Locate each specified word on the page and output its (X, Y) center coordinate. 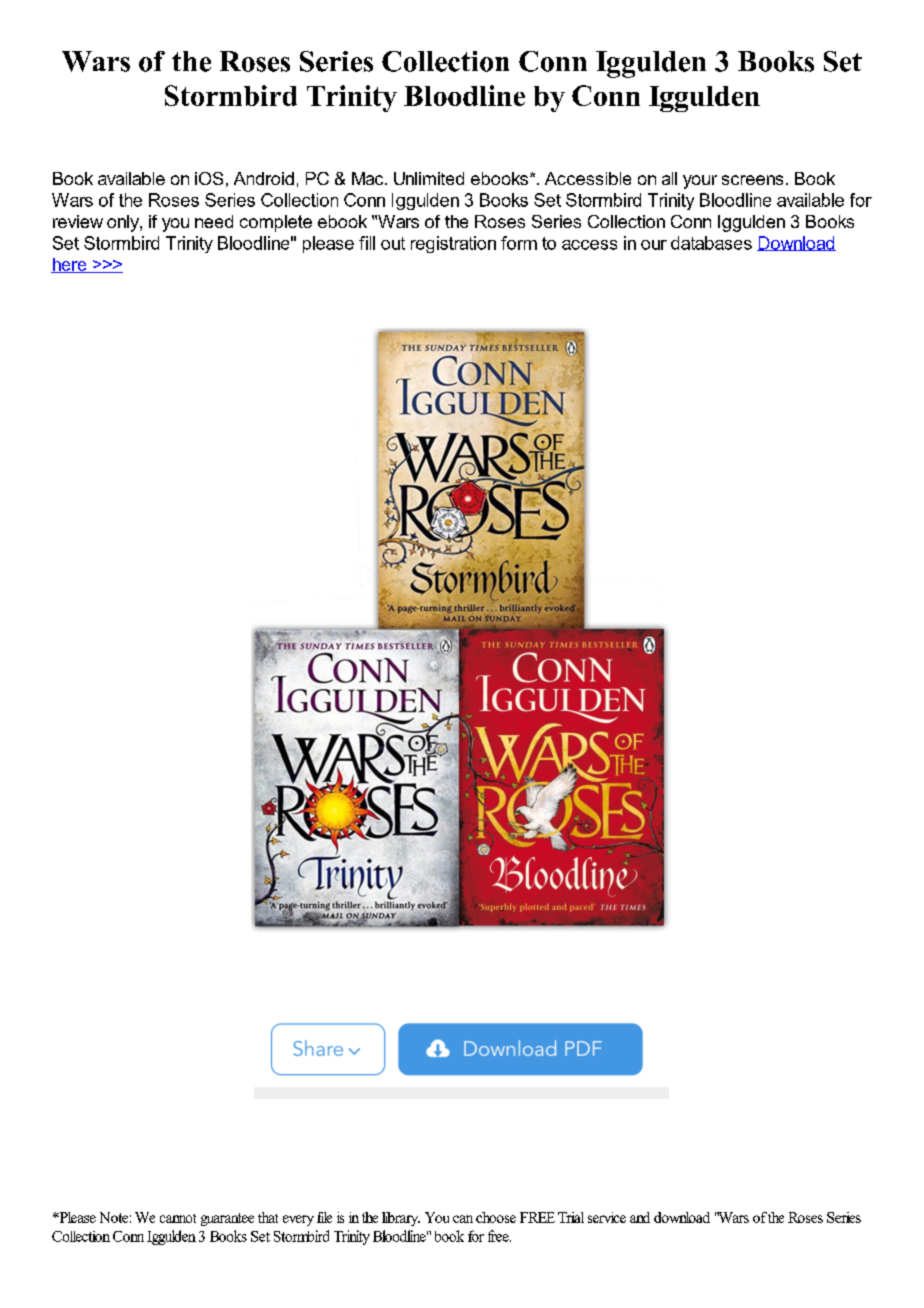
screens (752, 180)
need (214, 221)
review (78, 221)
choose (496, 1217)
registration (453, 244)
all (669, 178)
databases (711, 243)
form (519, 243)
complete (276, 223)
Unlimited (429, 178)
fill (367, 243)
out (393, 243)
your (700, 182)
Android (264, 178)
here (70, 265)
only (124, 223)
